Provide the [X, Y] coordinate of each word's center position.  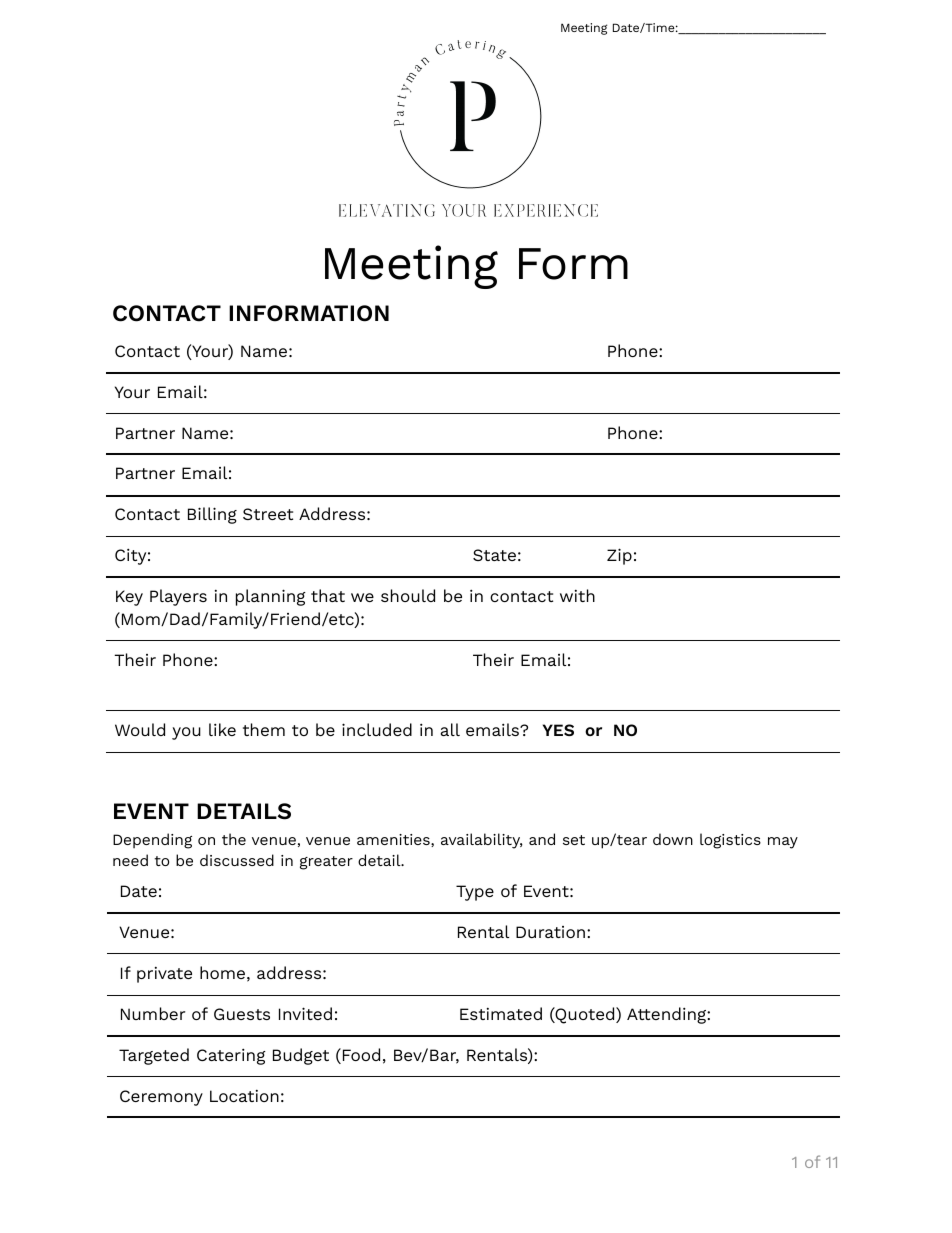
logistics [730, 841]
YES [558, 730]
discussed [237, 860]
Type [475, 893]
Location [244, 1096]
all [450, 729]
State [494, 555]
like [222, 729]
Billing [212, 515]
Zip [619, 556]
